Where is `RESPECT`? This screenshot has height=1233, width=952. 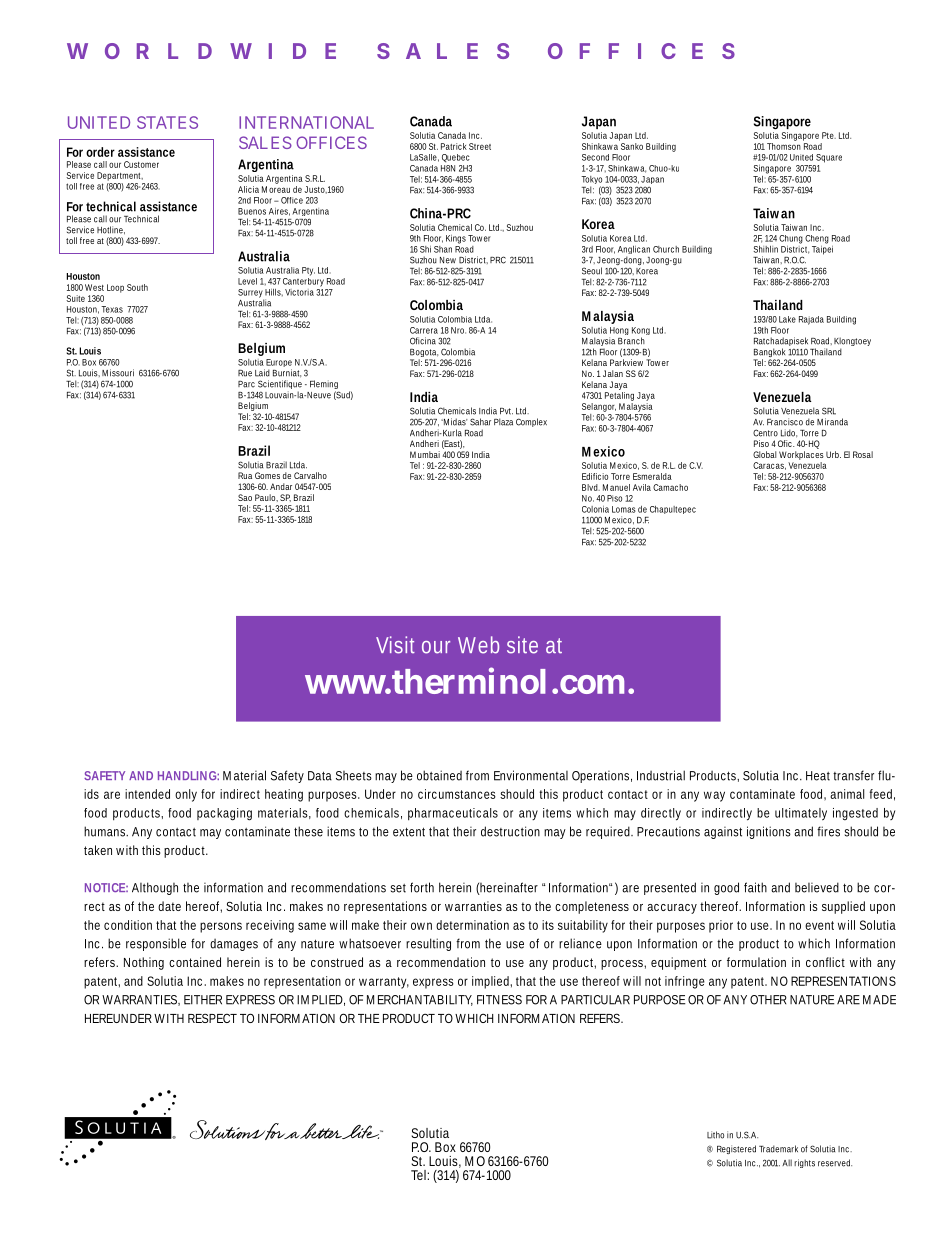
RESPECT is located at coordinates (212, 1018).
